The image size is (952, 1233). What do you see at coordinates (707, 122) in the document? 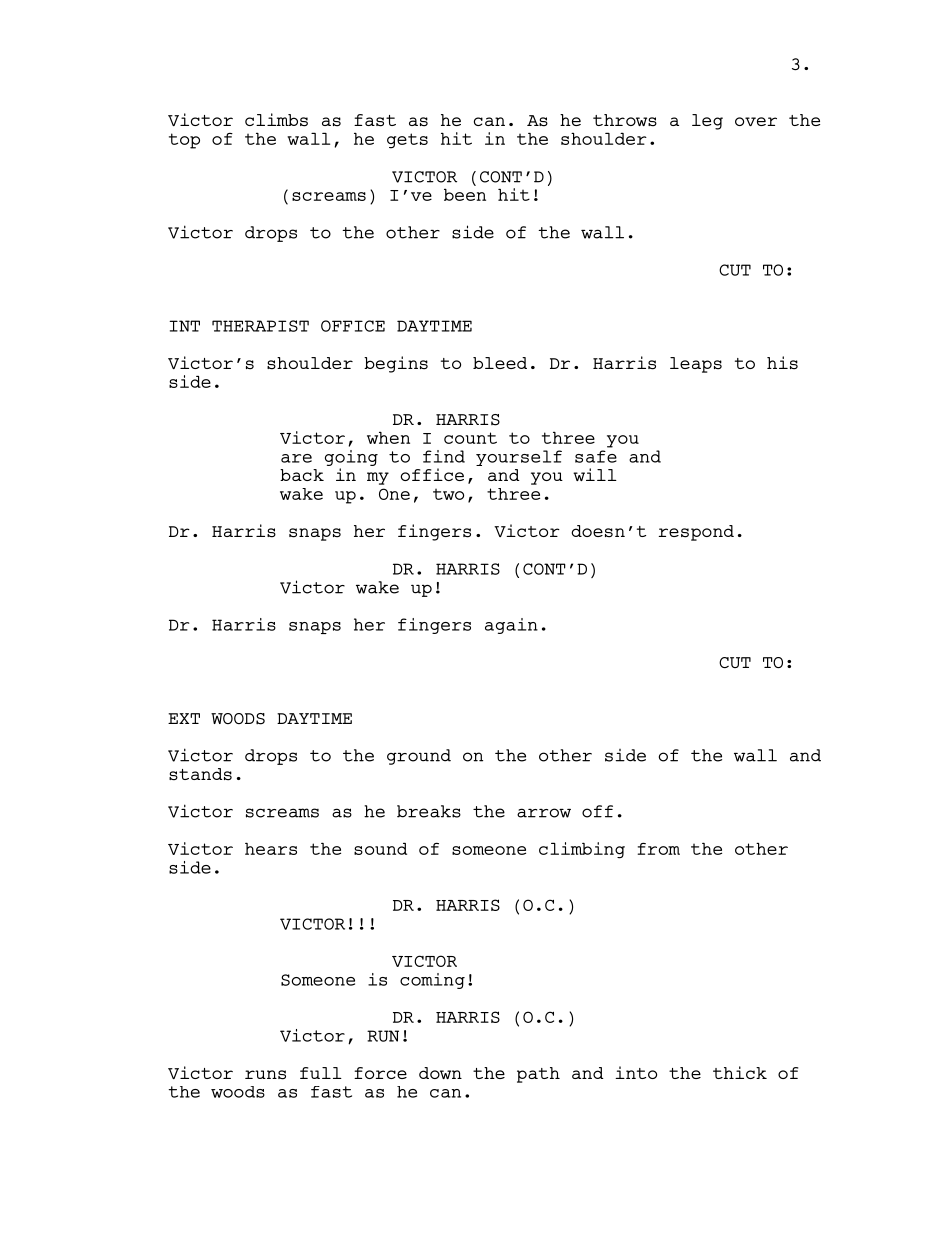
I see `leg` at bounding box center [707, 122].
